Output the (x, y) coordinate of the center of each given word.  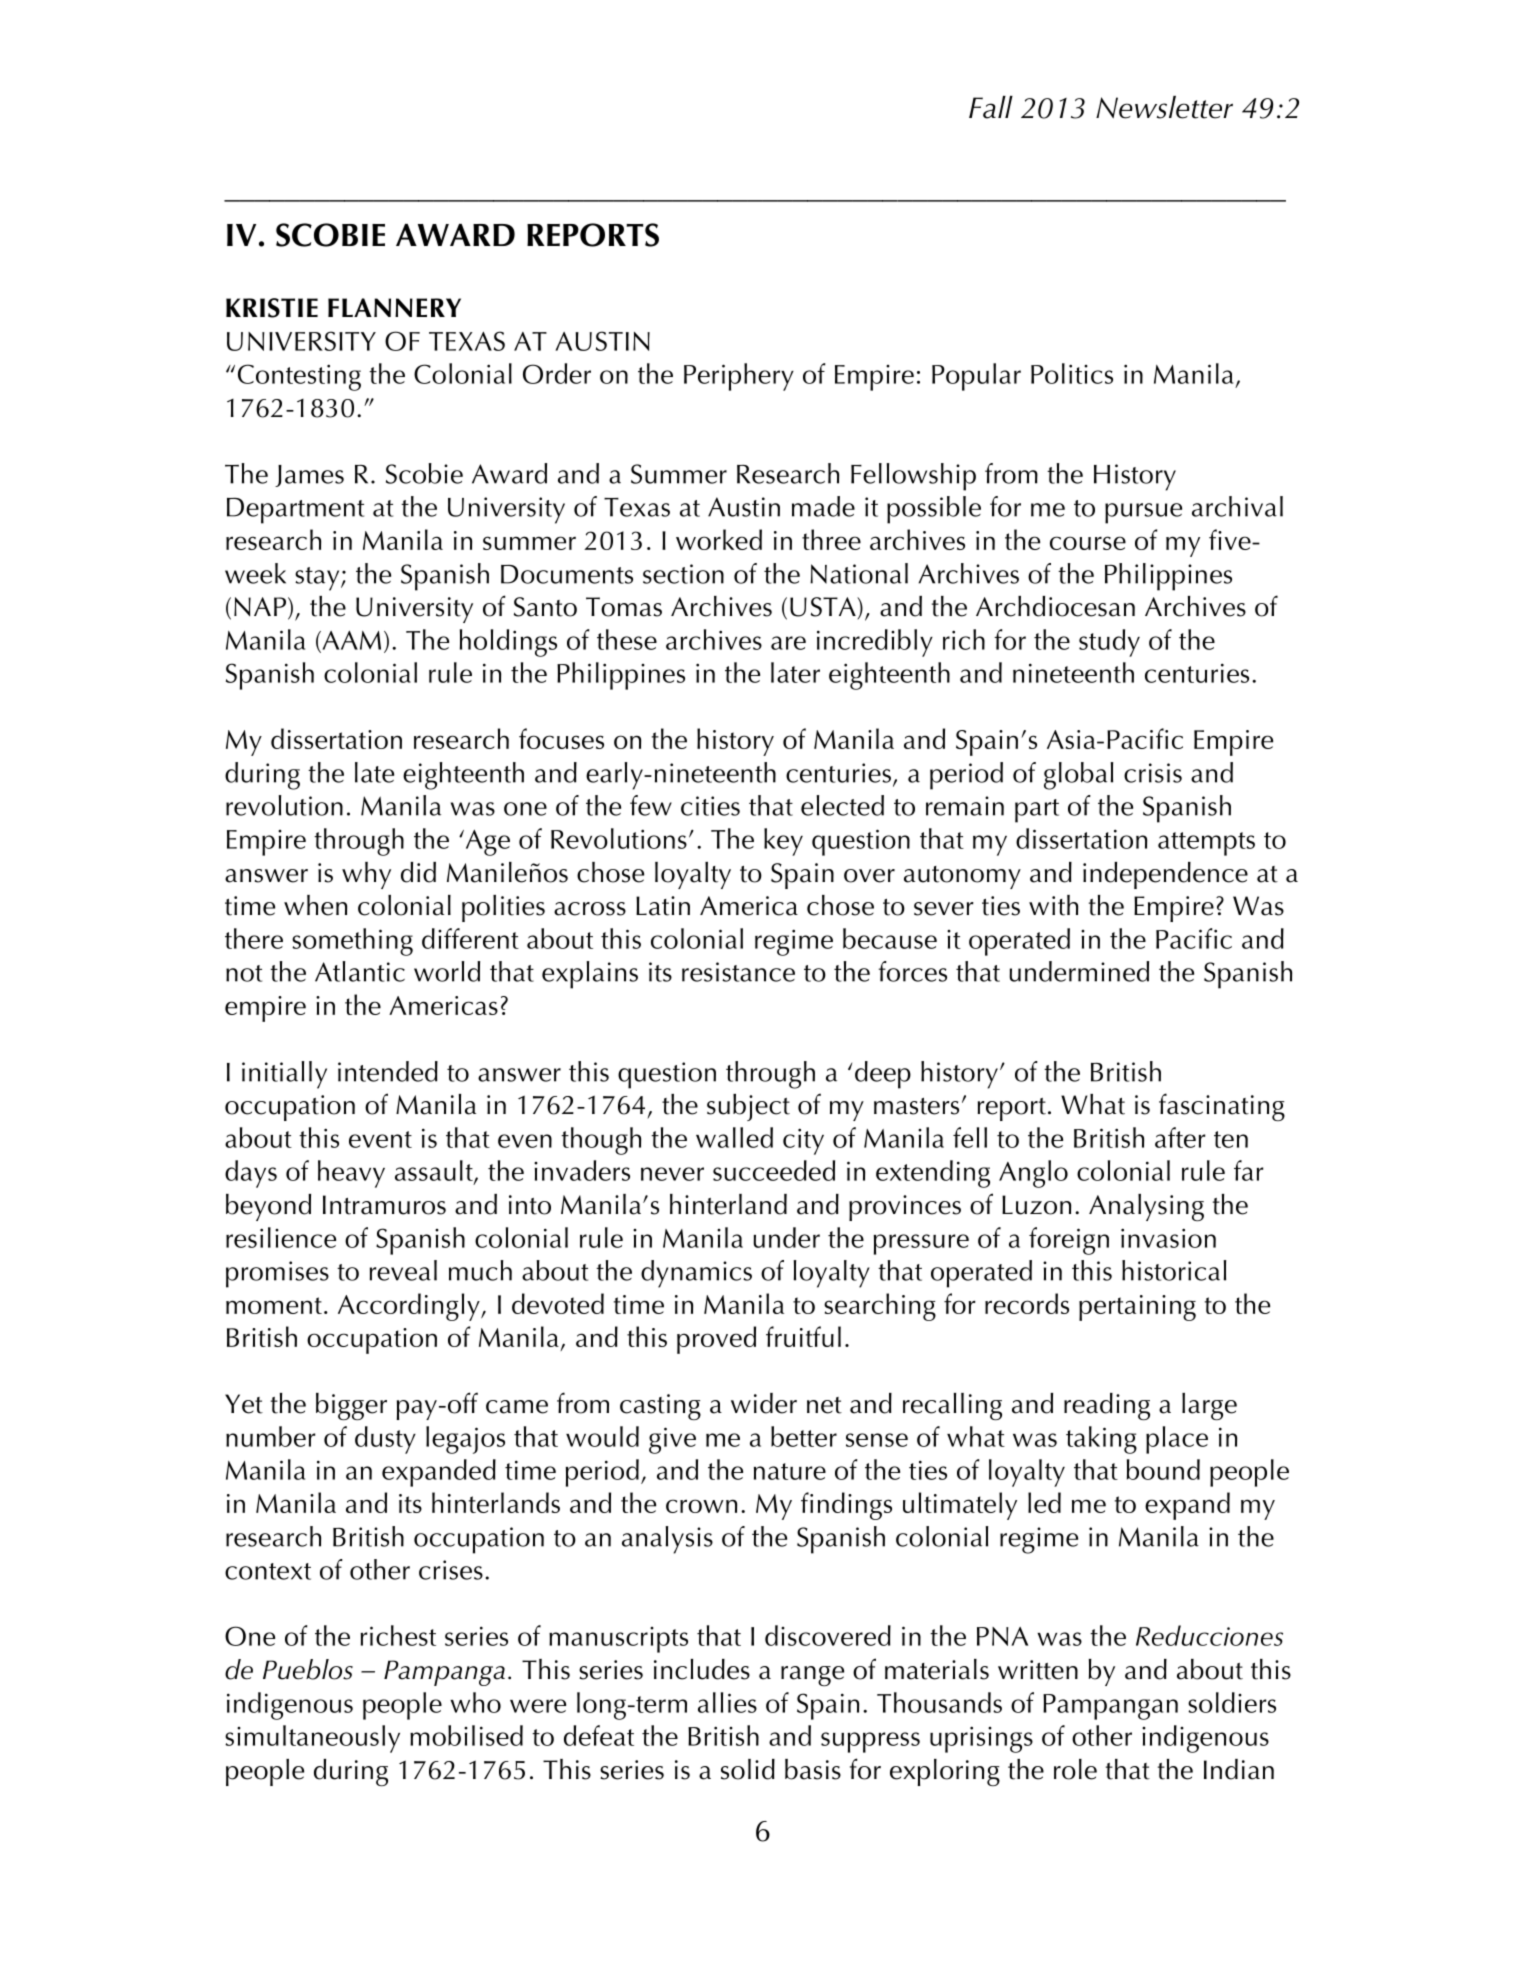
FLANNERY (394, 307)
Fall (991, 107)
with (1053, 905)
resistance (738, 972)
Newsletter (1164, 107)
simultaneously (312, 1739)
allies (727, 1702)
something (352, 942)
